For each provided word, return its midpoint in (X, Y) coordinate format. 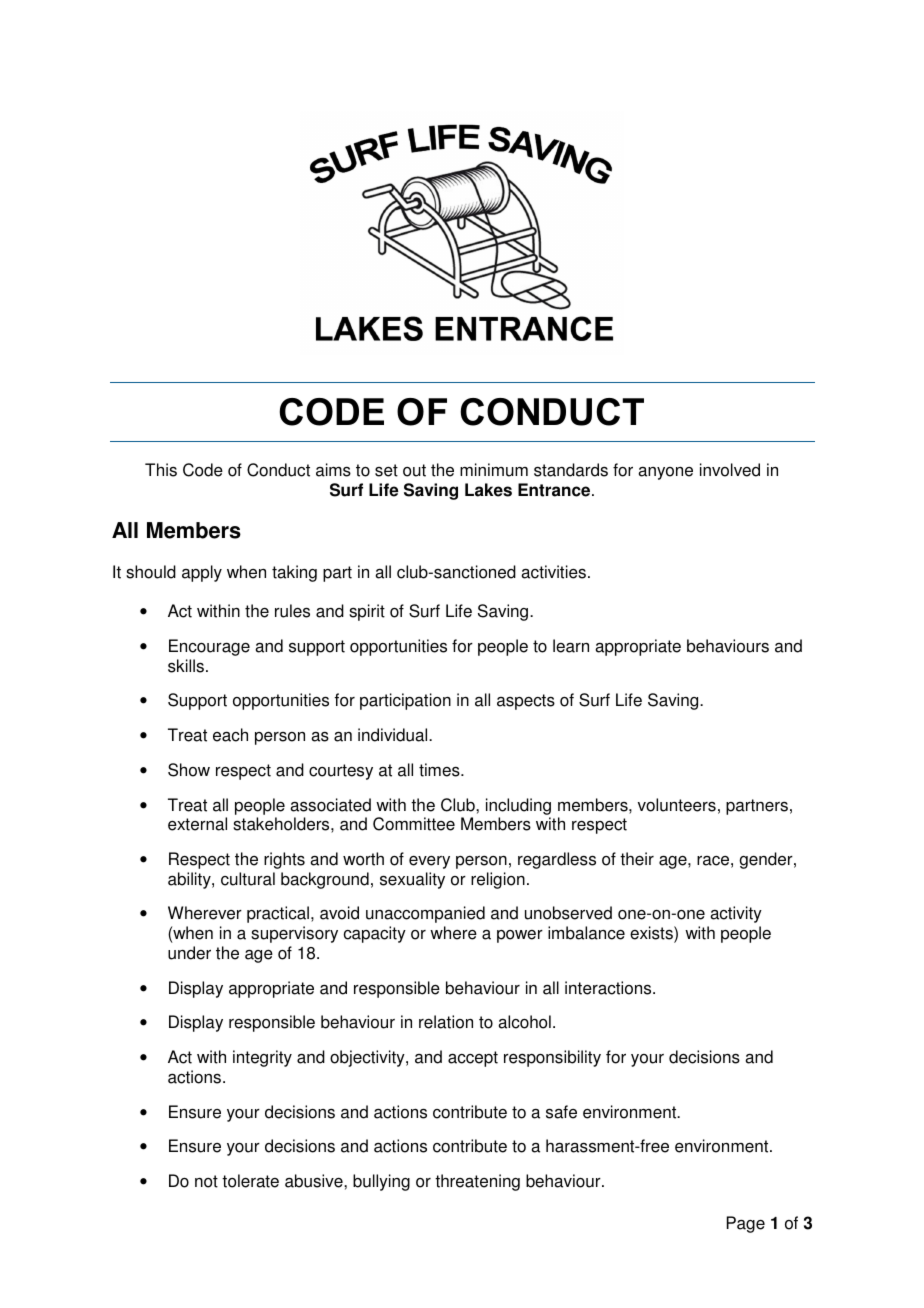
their (637, 859)
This (161, 470)
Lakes (488, 490)
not (206, 1181)
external (197, 824)
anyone (665, 473)
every (429, 862)
